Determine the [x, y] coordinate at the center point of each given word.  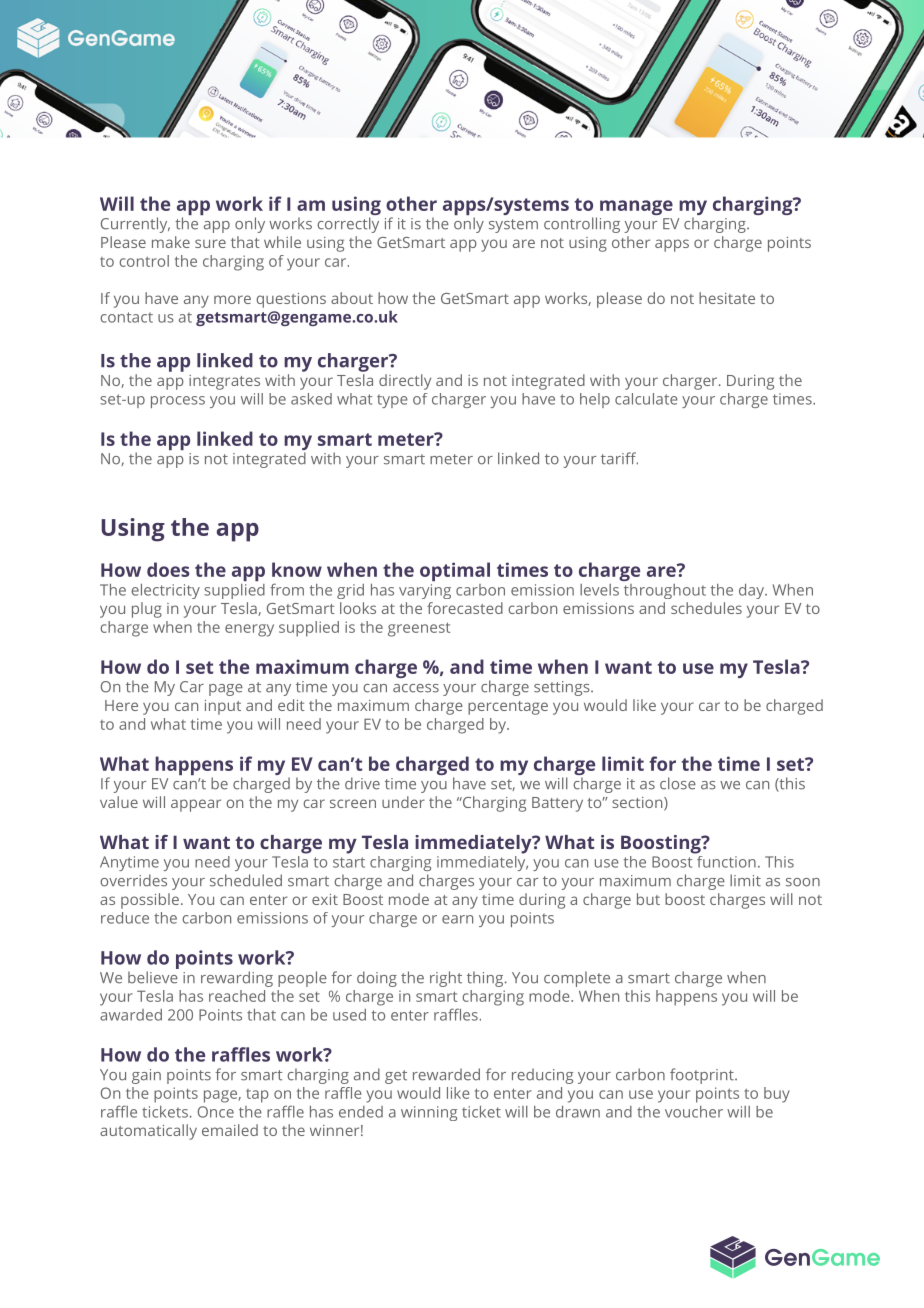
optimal [455, 571]
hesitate [727, 298]
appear [196, 805]
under [403, 802]
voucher [694, 1112]
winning [429, 1113]
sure [210, 243]
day [753, 591]
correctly [348, 225]
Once [216, 1112]
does [168, 569]
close [678, 783]
